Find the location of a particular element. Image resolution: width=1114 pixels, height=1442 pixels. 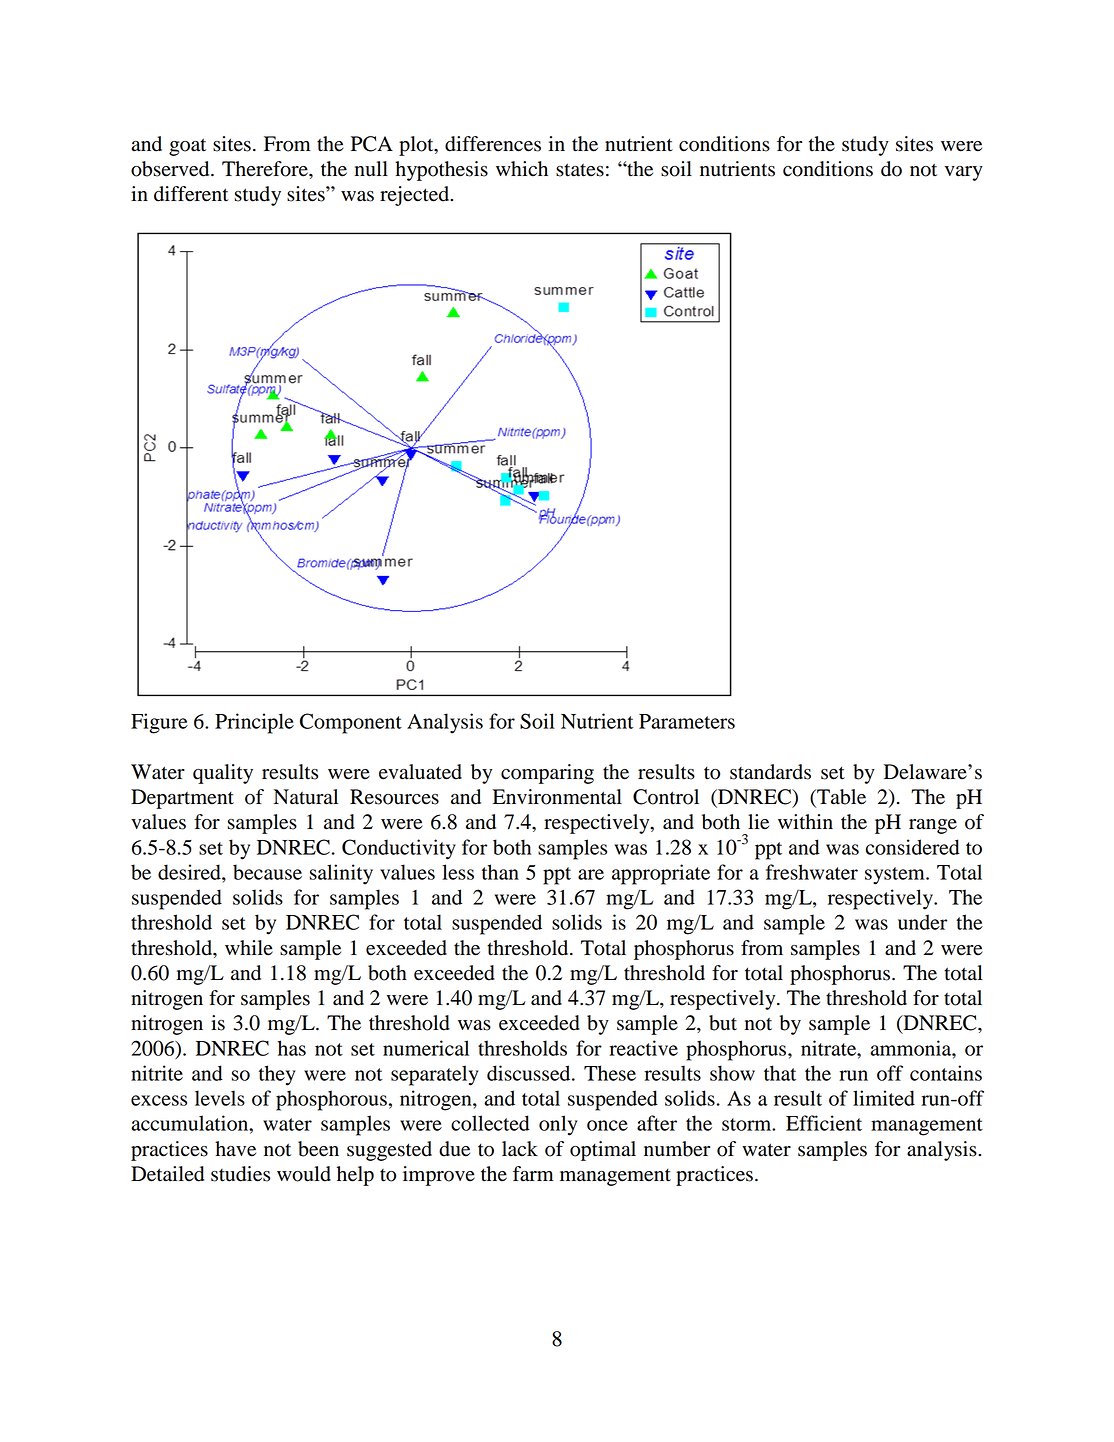

Parameters is located at coordinates (687, 721).
